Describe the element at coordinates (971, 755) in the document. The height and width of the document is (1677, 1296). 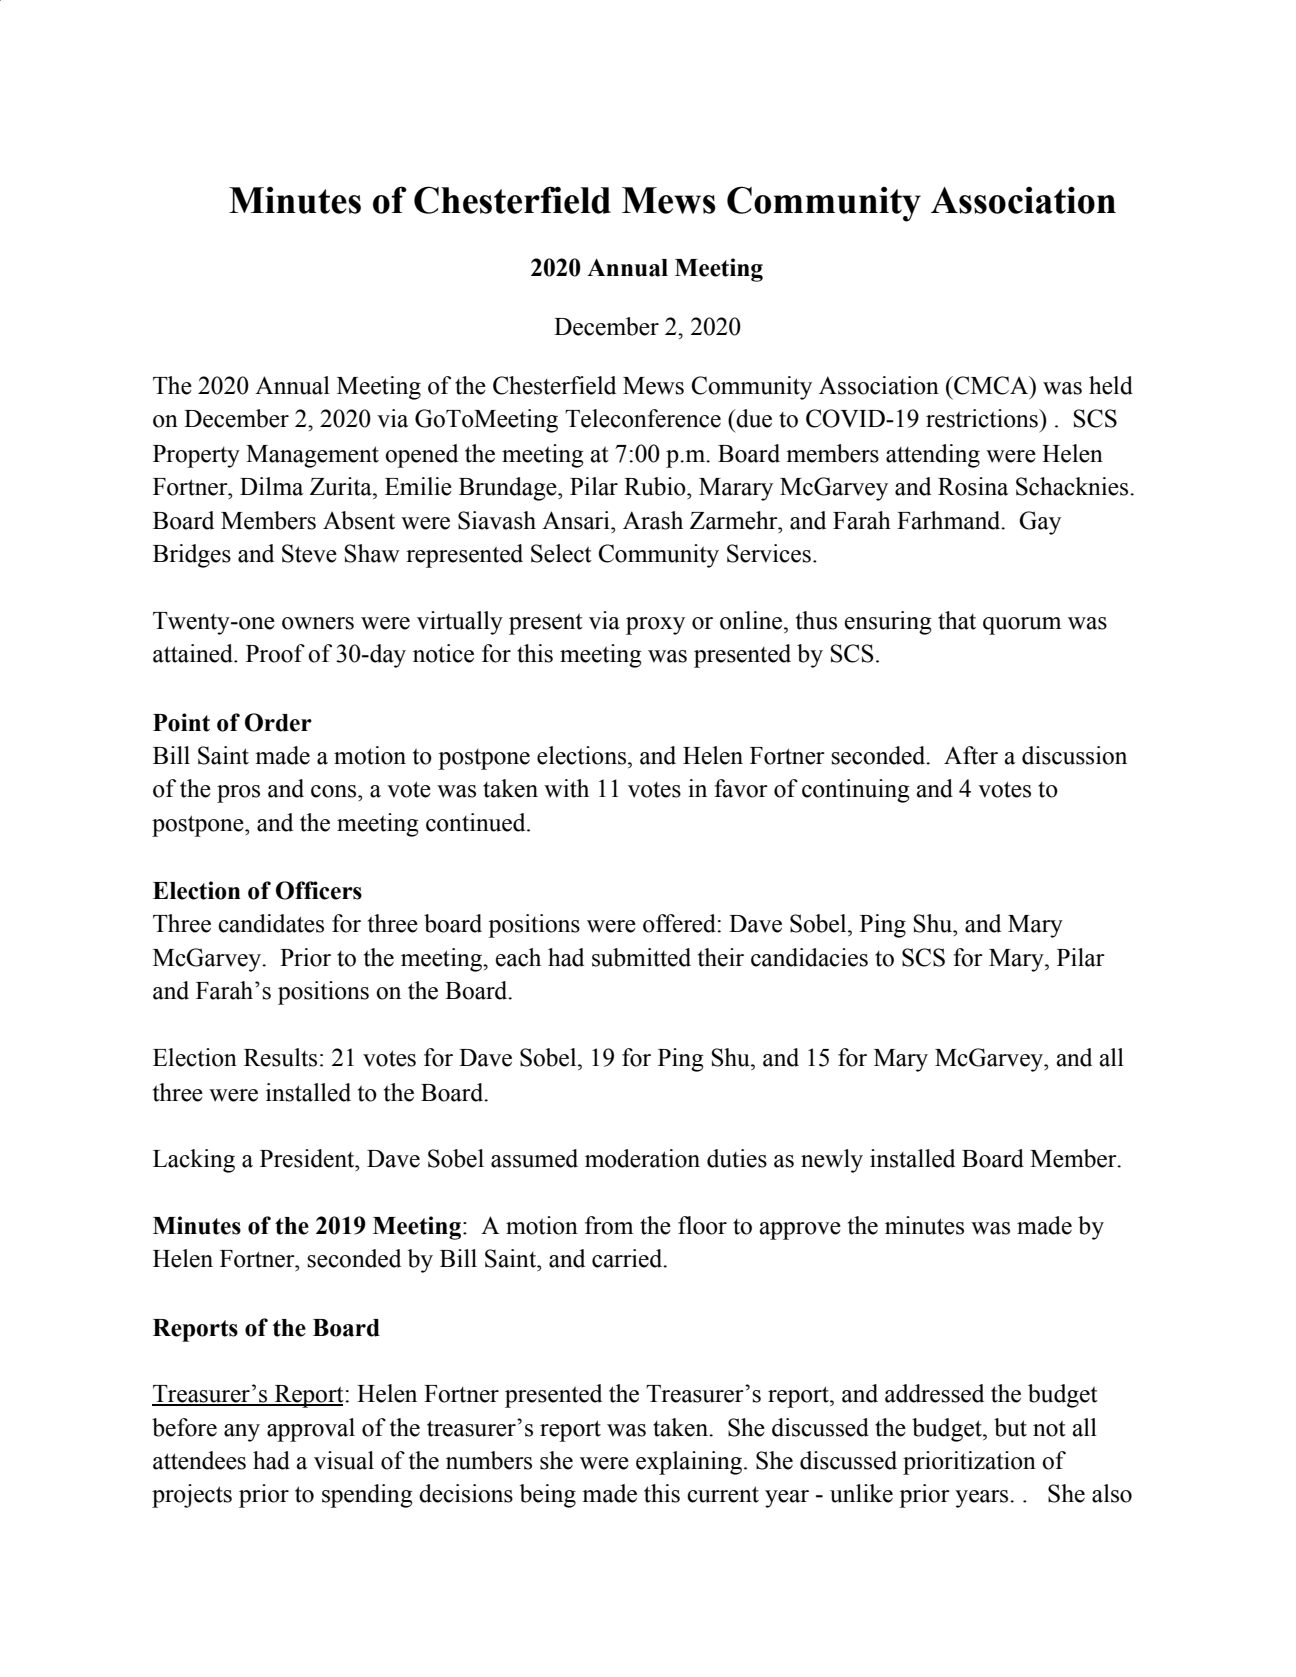
I see `After` at that location.
